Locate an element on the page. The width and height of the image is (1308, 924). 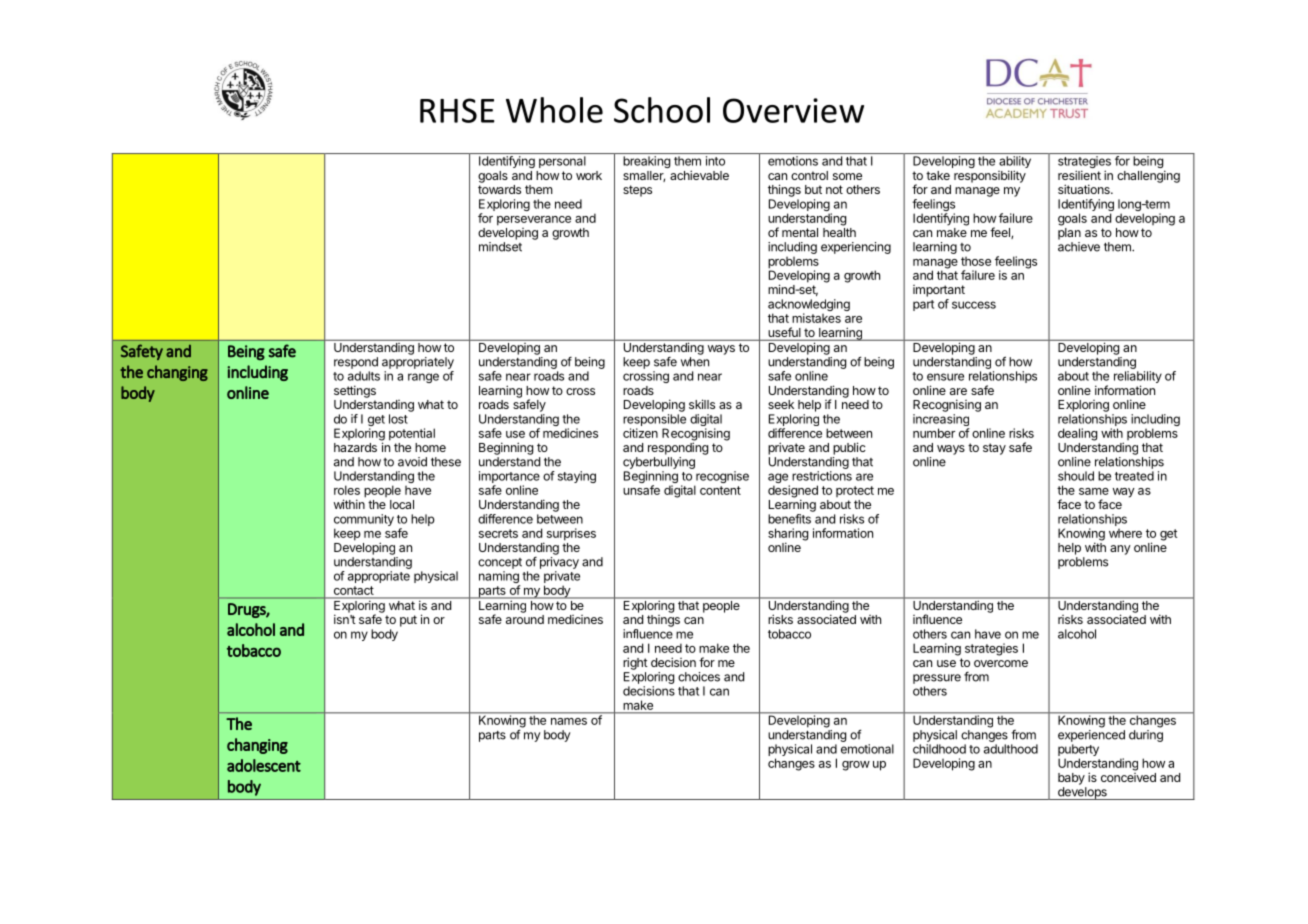
hazards is located at coordinates (355, 447).
